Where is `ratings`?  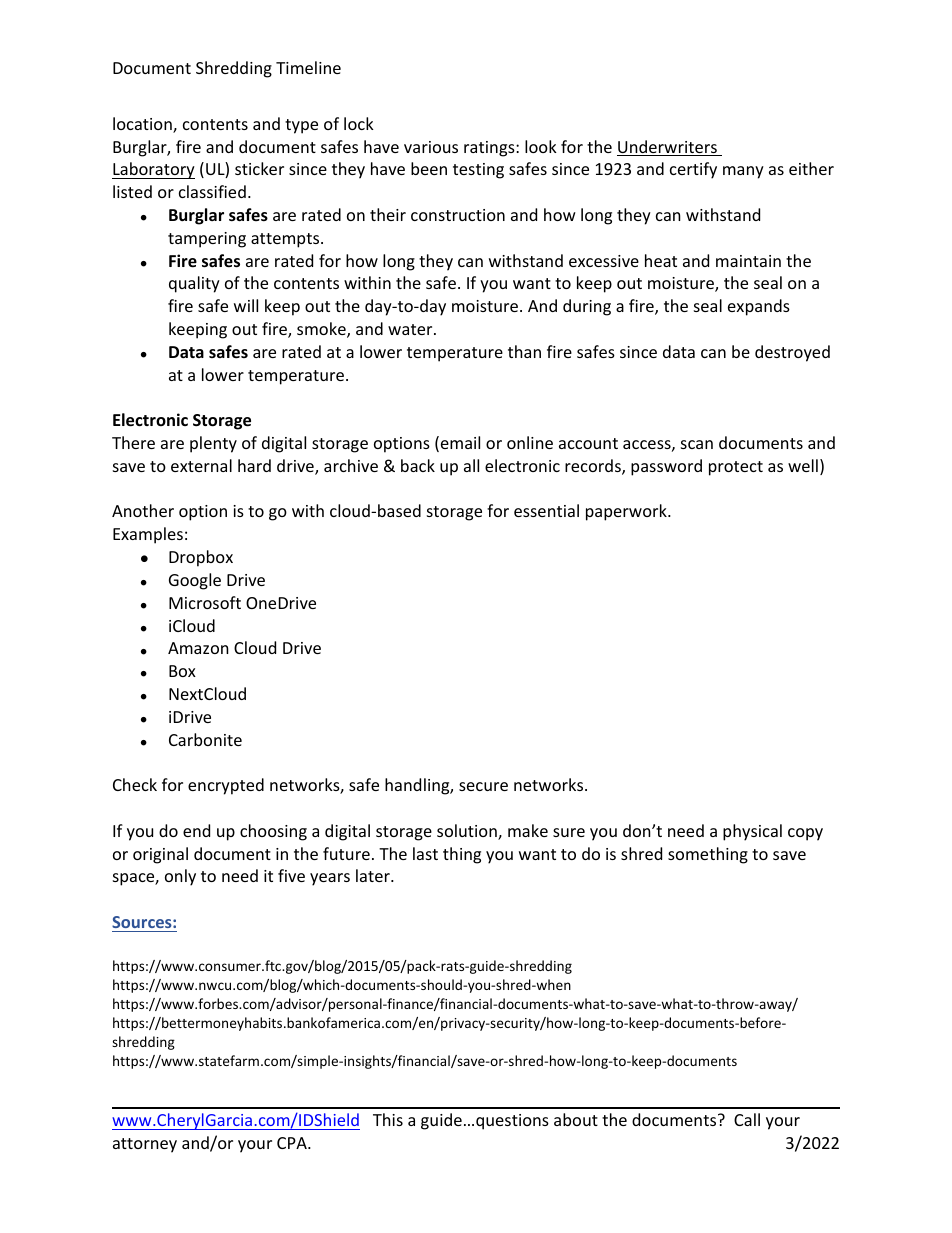 ratings is located at coordinates (489, 149).
